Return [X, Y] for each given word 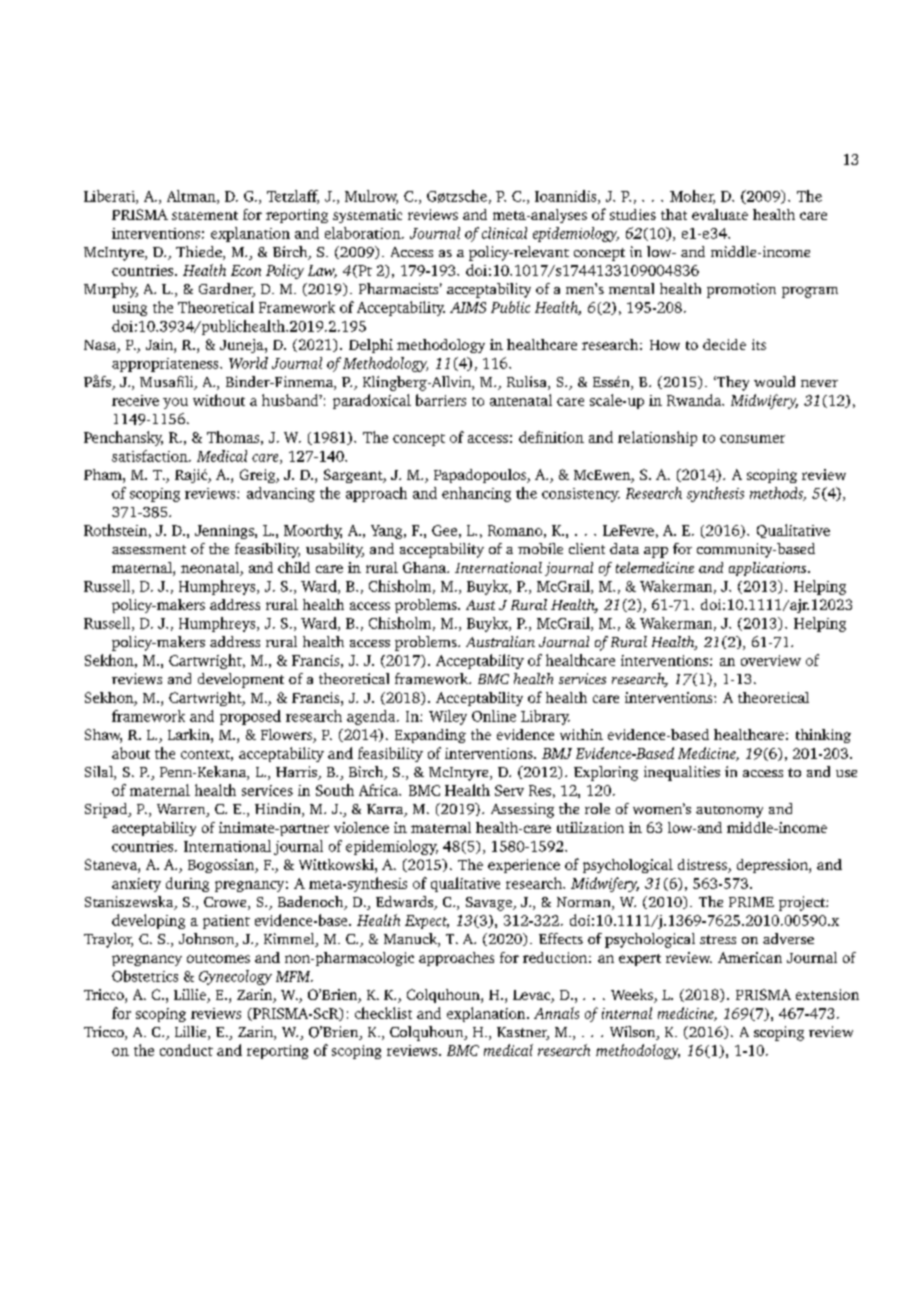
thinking [823, 736]
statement [205, 215]
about [131, 753]
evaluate [720, 214]
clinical [504, 233]
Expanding [430, 736]
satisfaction [151, 456]
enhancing [476, 494]
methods [777, 494]
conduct [186, 1050]
